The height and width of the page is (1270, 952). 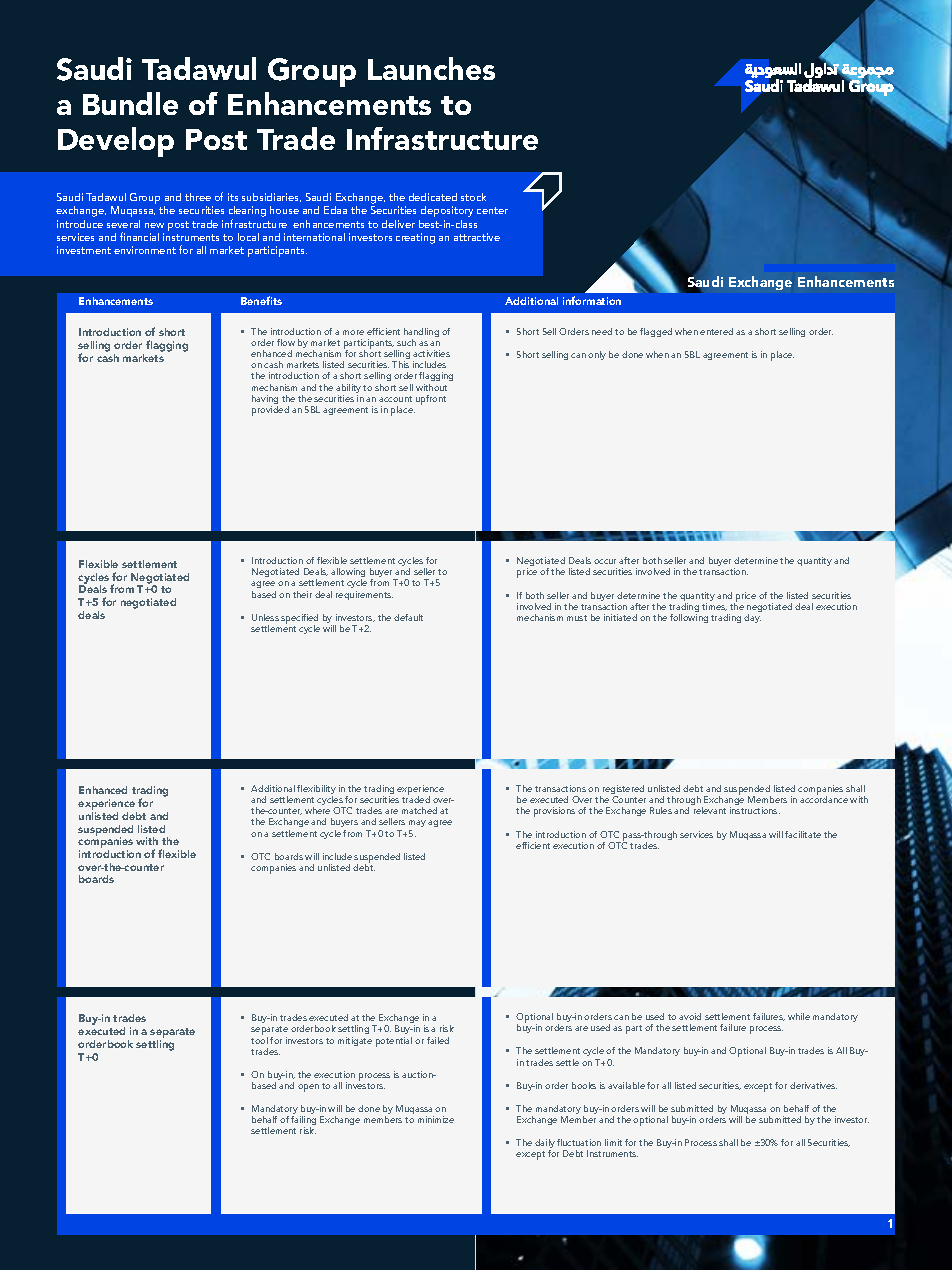 What do you see at coordinates (316, 791) in the page?
I see `flexibility` at bounding box center [316, 791].
